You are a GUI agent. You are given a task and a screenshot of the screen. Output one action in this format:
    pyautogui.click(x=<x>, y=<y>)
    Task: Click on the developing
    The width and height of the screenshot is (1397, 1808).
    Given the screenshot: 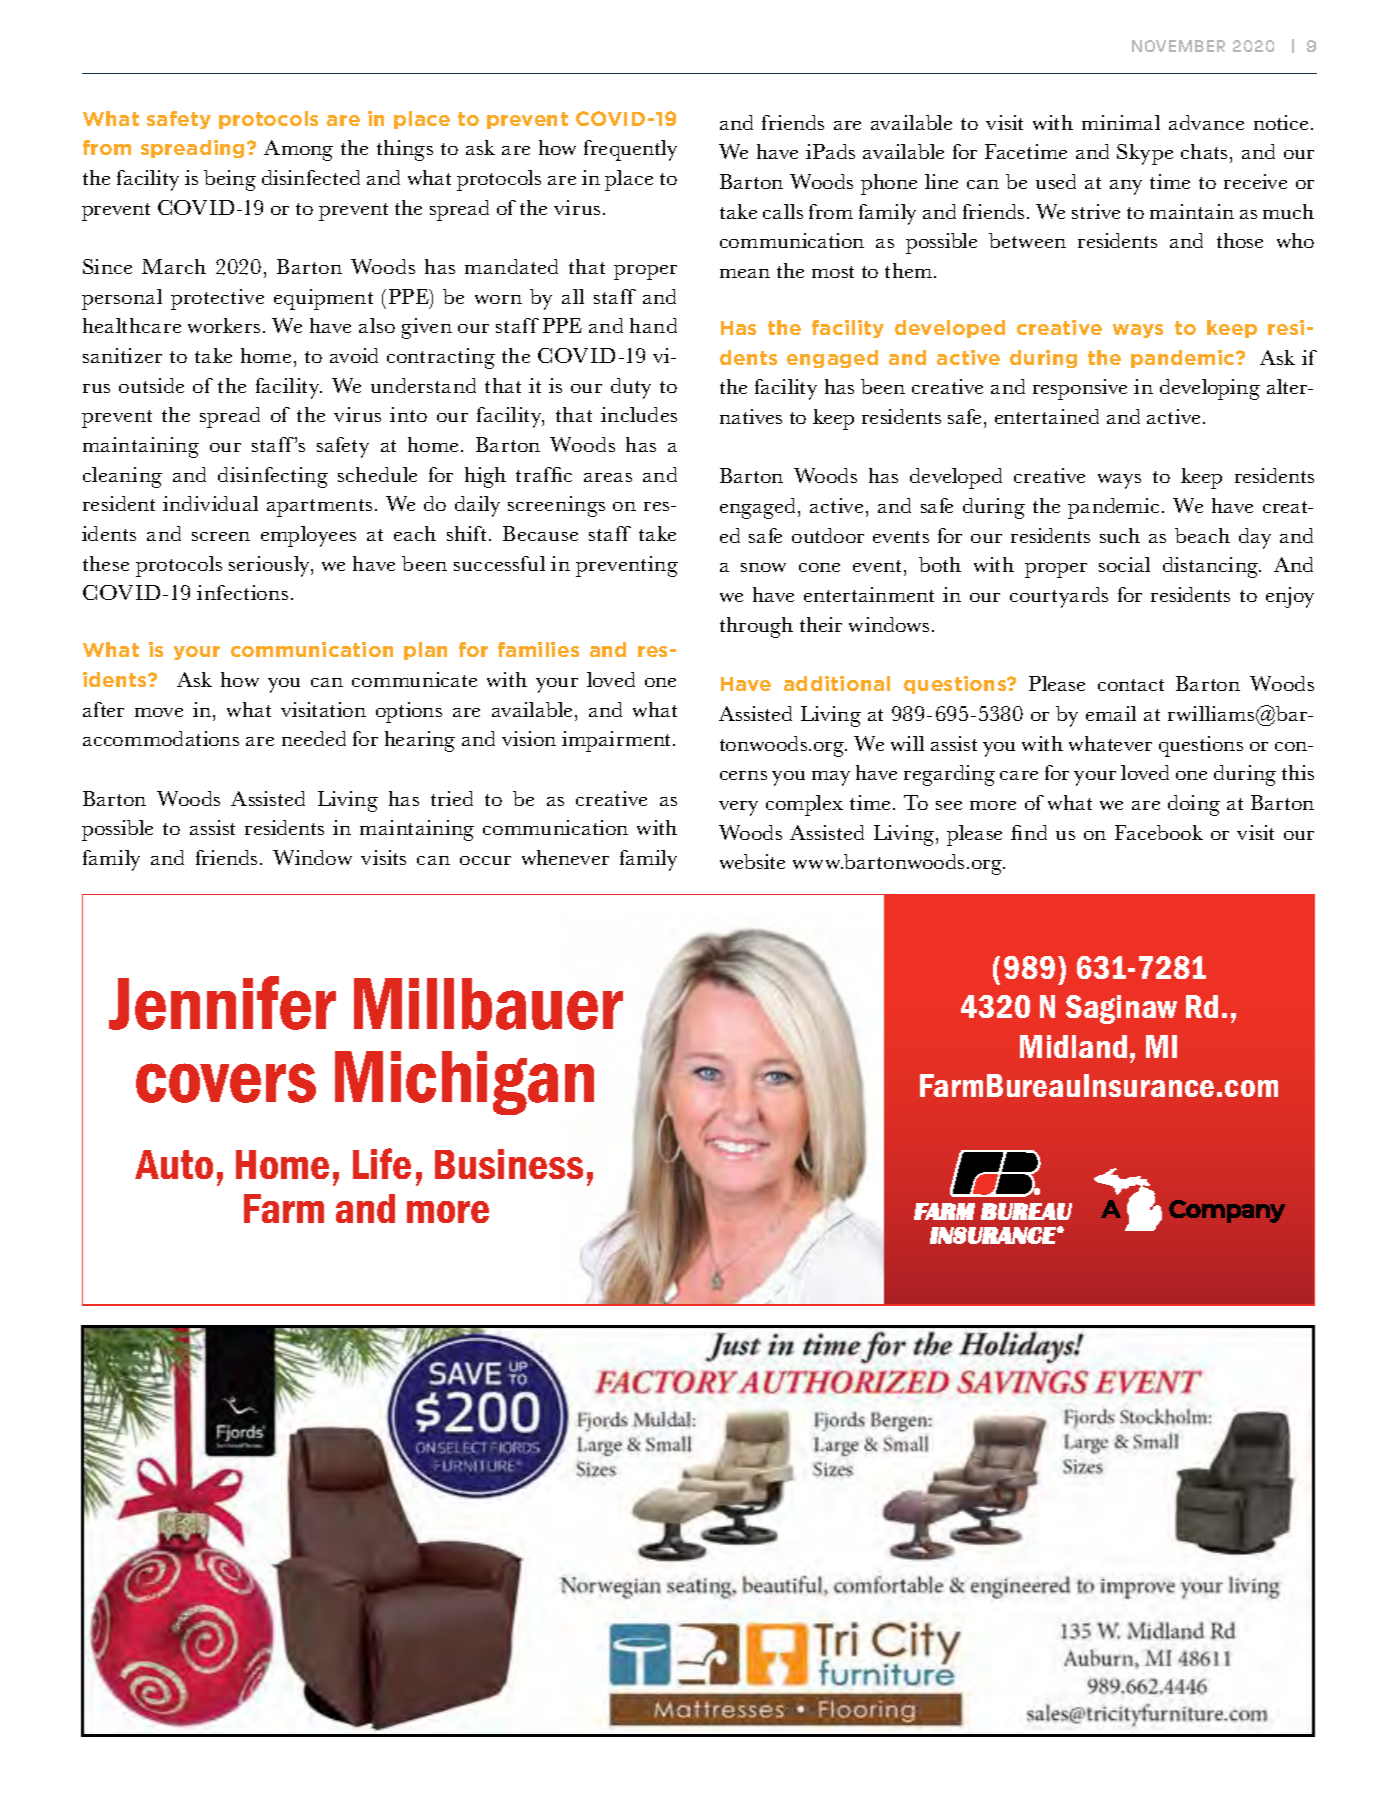 What is the action you would take?
    pyautogui.click(x=1210, y=389)
